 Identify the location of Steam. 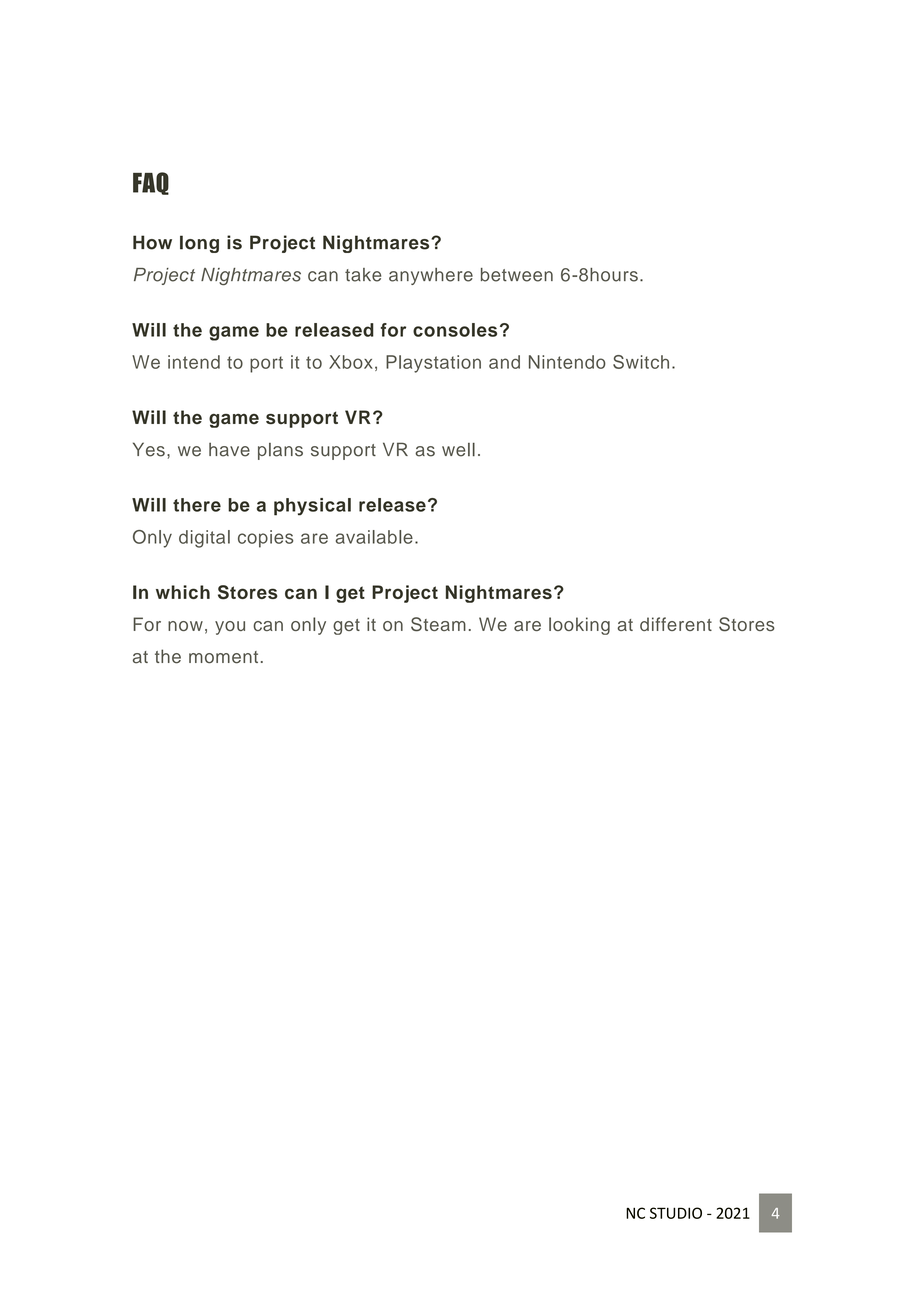
(438, 624).
